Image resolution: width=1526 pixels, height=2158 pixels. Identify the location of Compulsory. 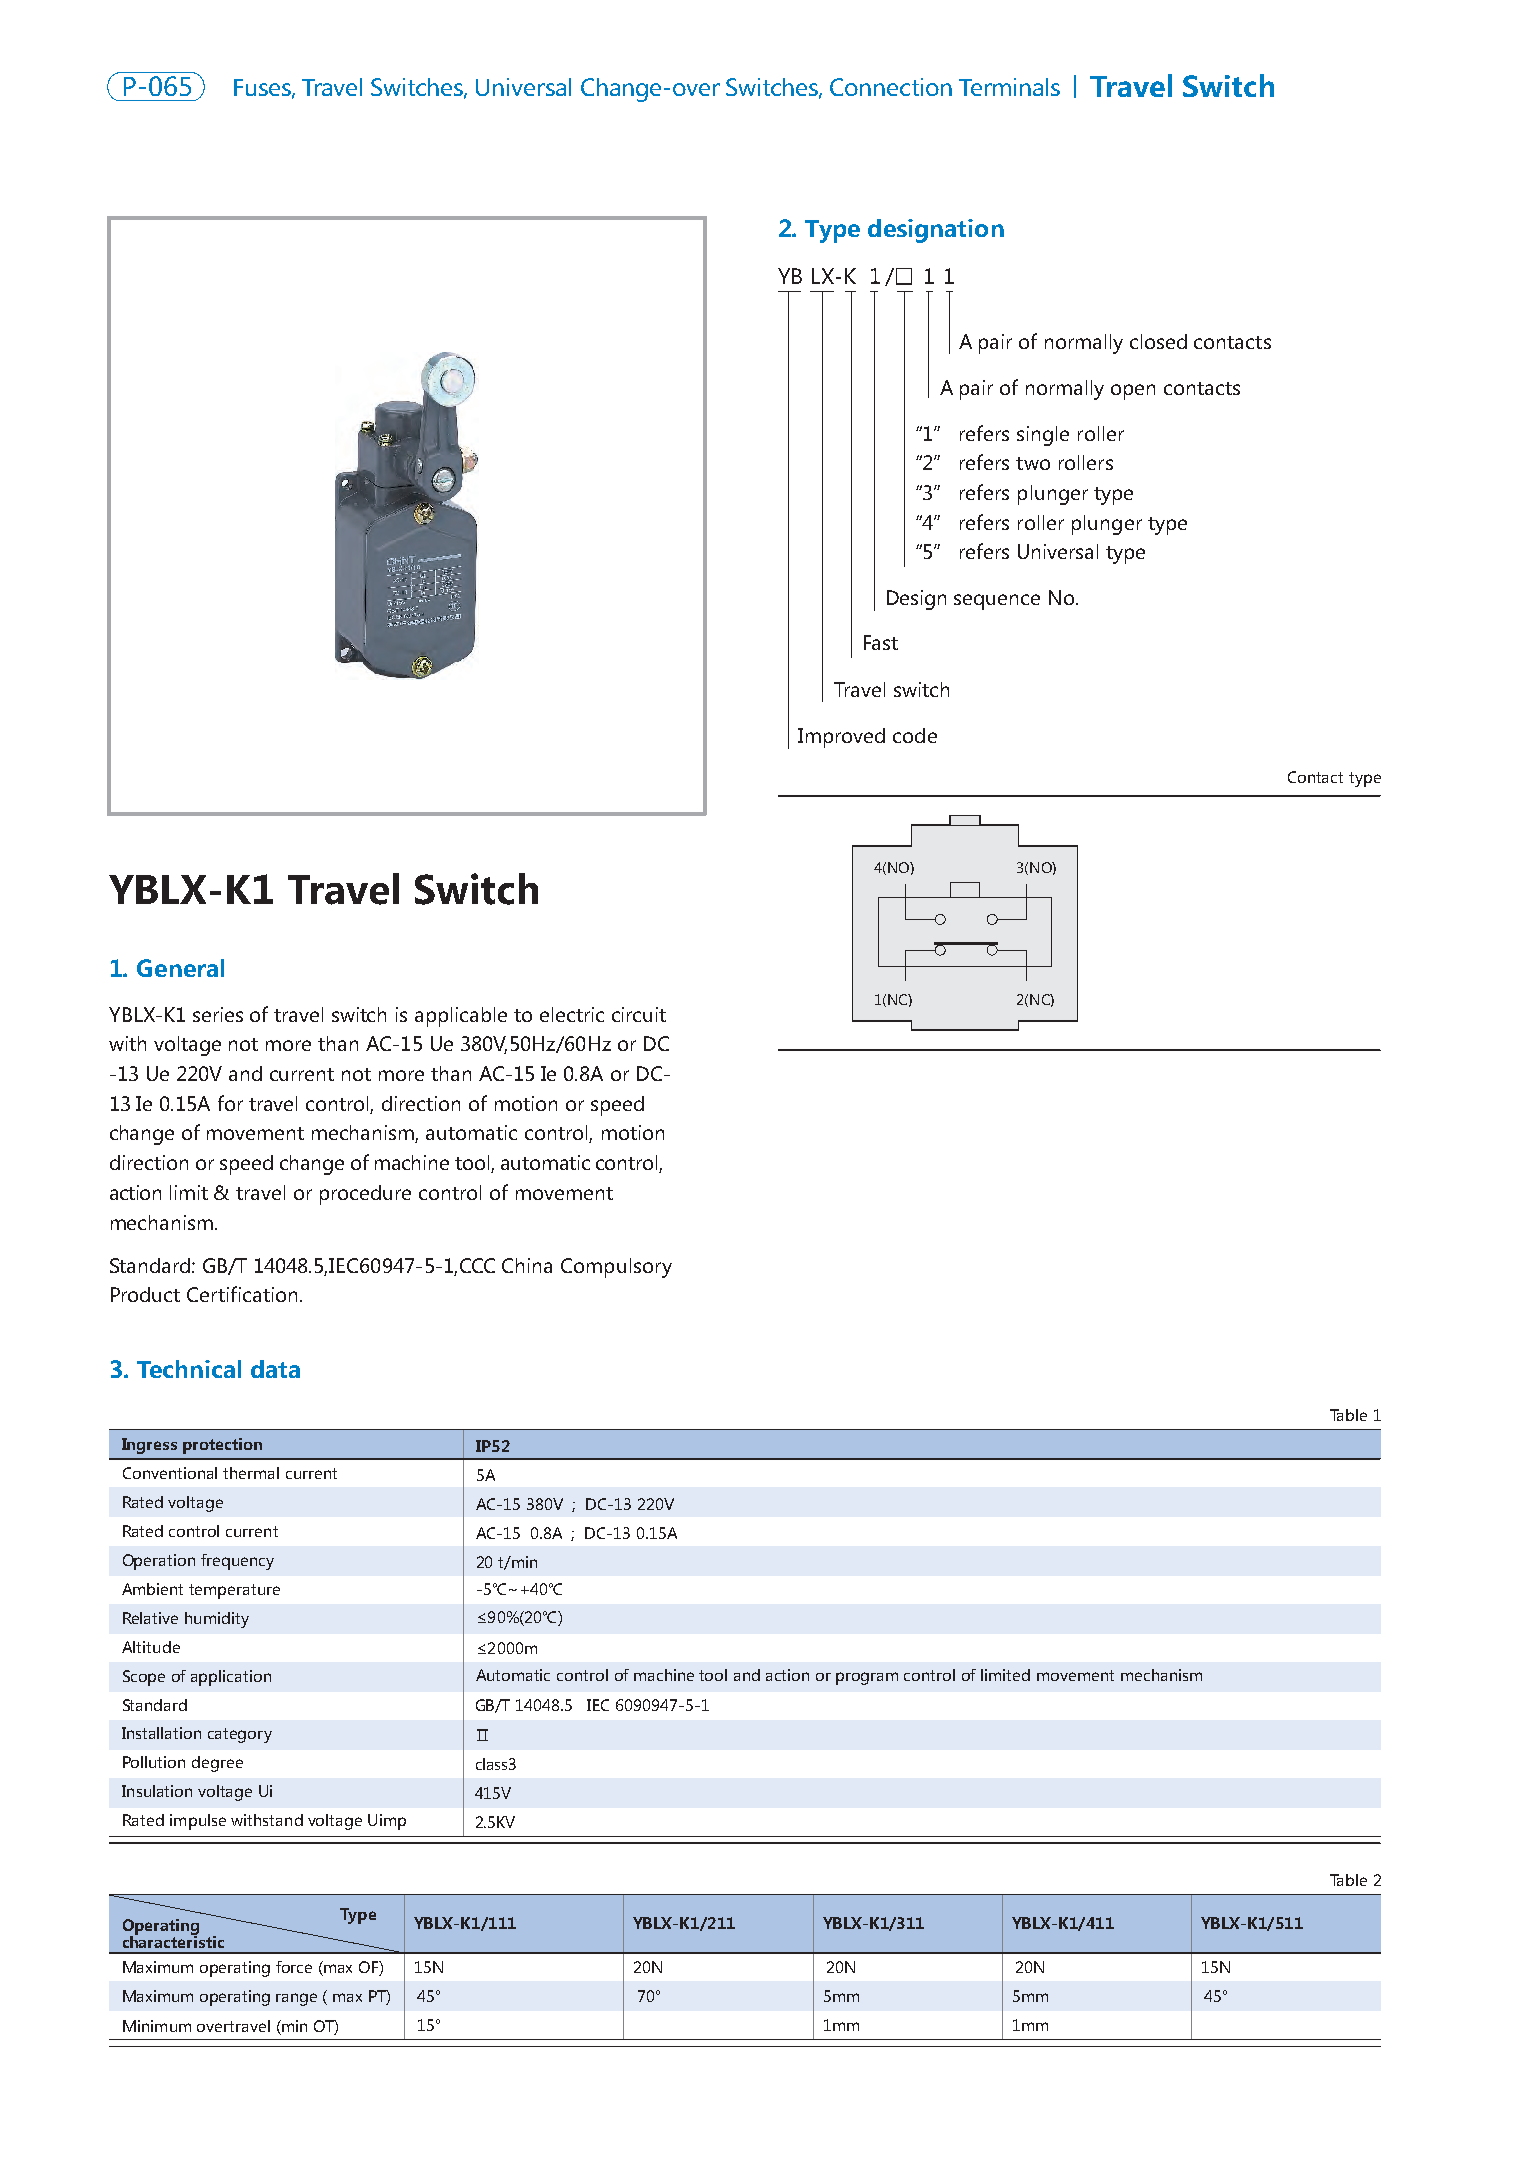
(616, 1268).
